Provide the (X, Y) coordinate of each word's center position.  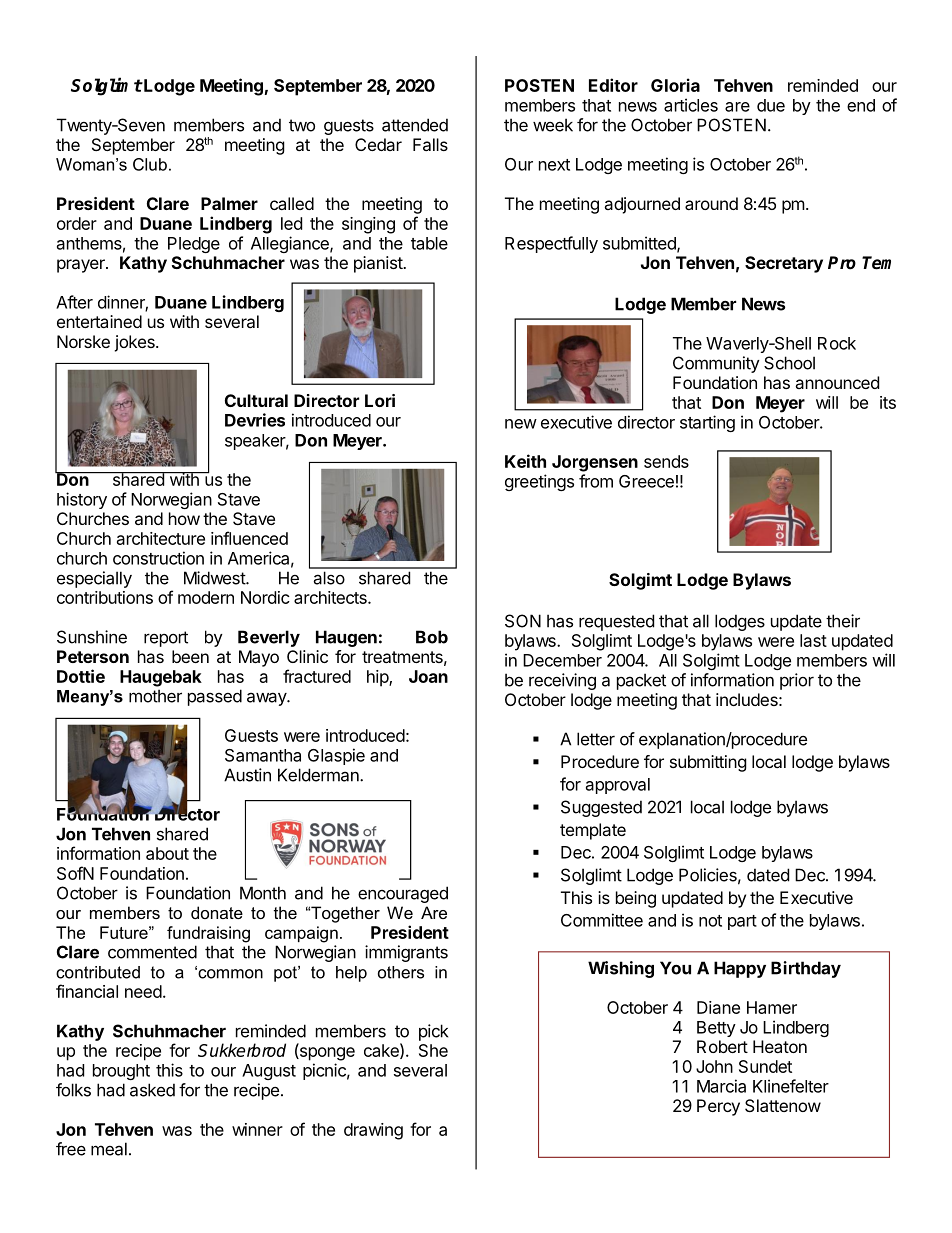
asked (152, 1090)
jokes (135, 343)
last (813, 640)
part (742, 922)
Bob (432, 637)
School (789, 363)
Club (150, 164)
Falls (430, 144)
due (771, 105)
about (167, 853)
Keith (525, 461)
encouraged (403, 894)
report (166, 639)
